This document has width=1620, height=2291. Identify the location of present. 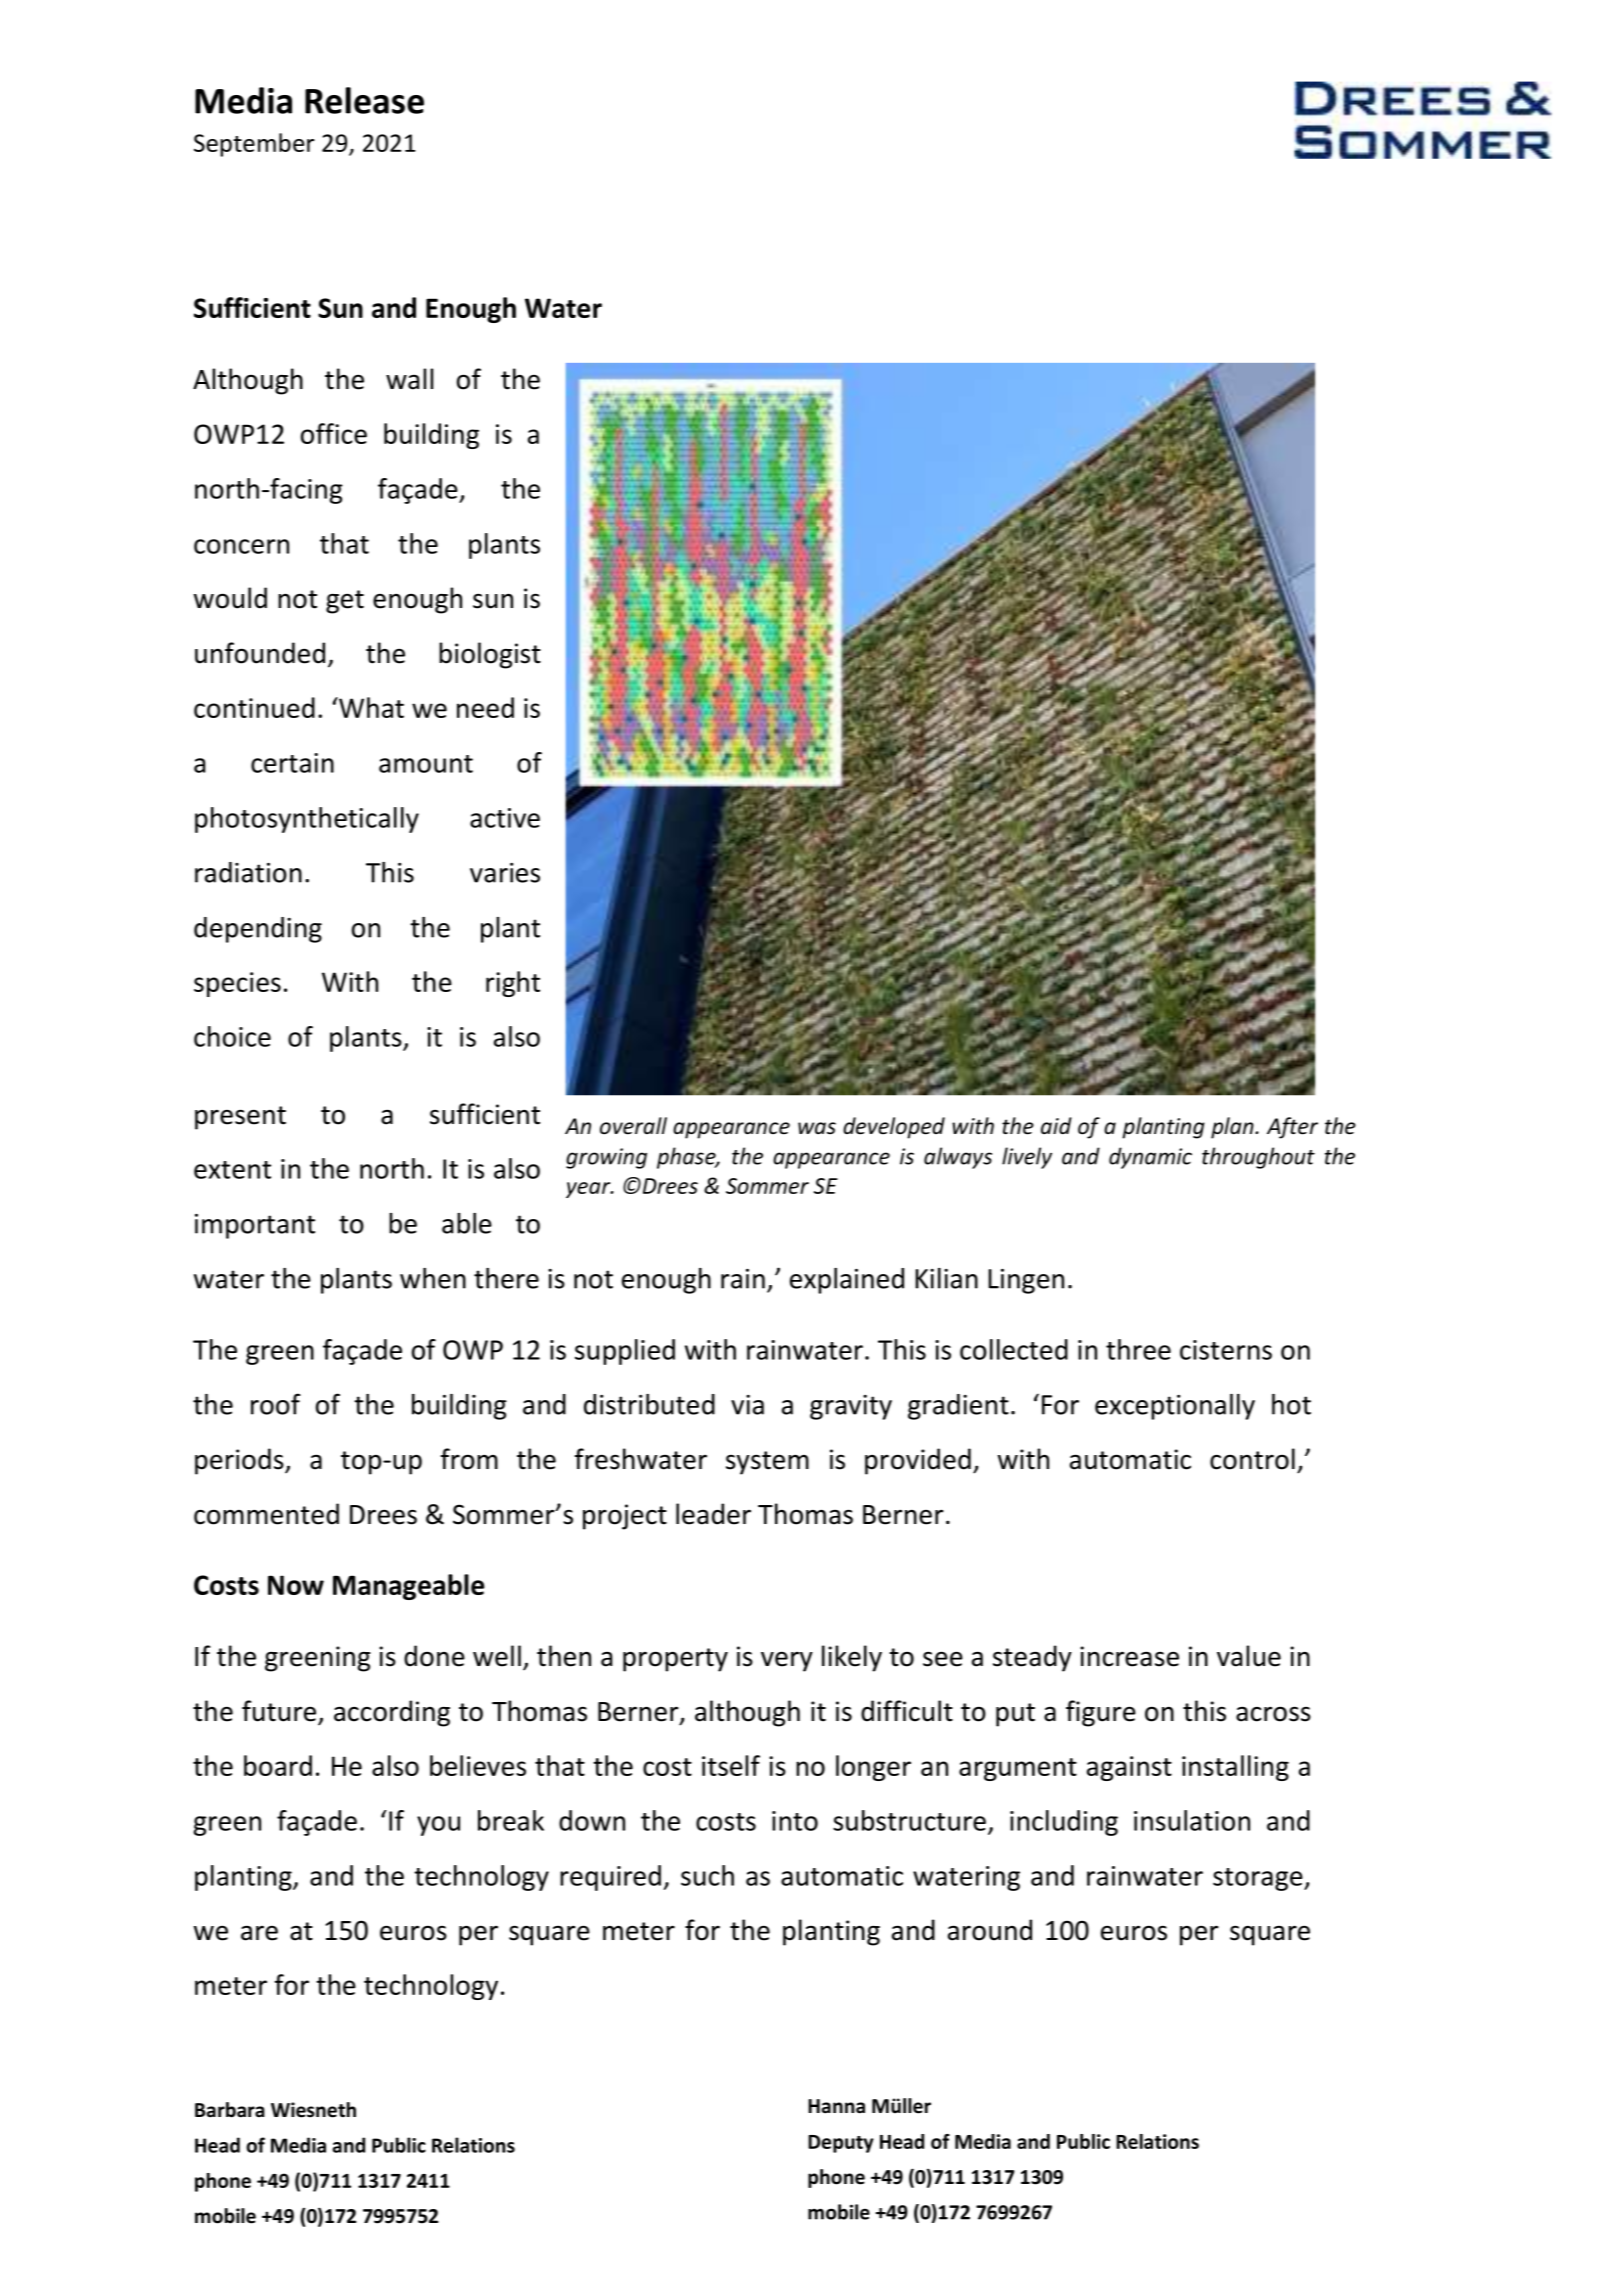
(240, 1118).
